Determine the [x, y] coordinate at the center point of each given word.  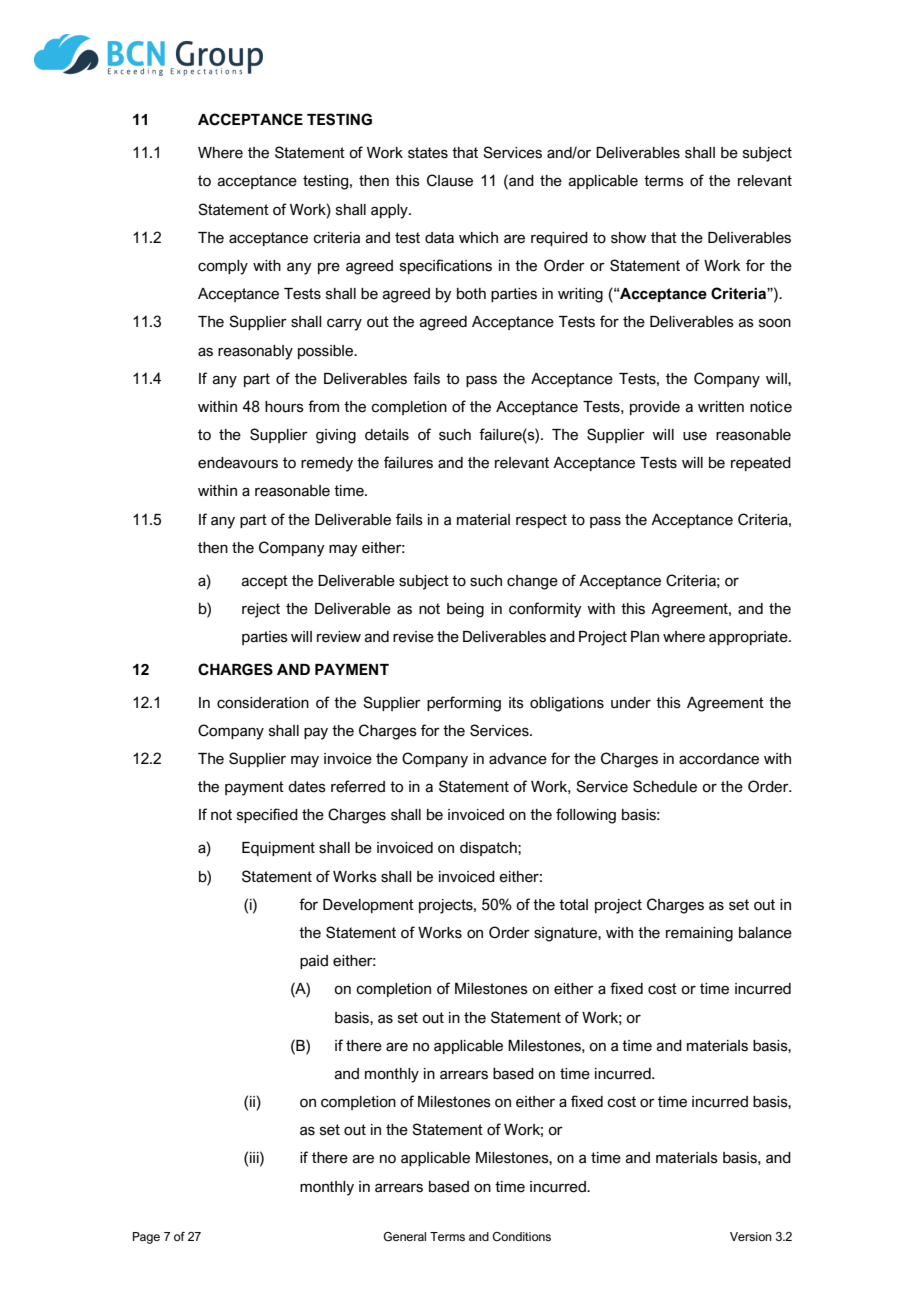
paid [314, 962]
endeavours [238, 463]
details [387, 435]
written [721, 407]
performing [464, 704]
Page [146, 1238]
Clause [450, 180]
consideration [263, 703]
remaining [699, 934]
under [631, 703]
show [628, 238]
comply [223, 267]
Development [368, 906]
